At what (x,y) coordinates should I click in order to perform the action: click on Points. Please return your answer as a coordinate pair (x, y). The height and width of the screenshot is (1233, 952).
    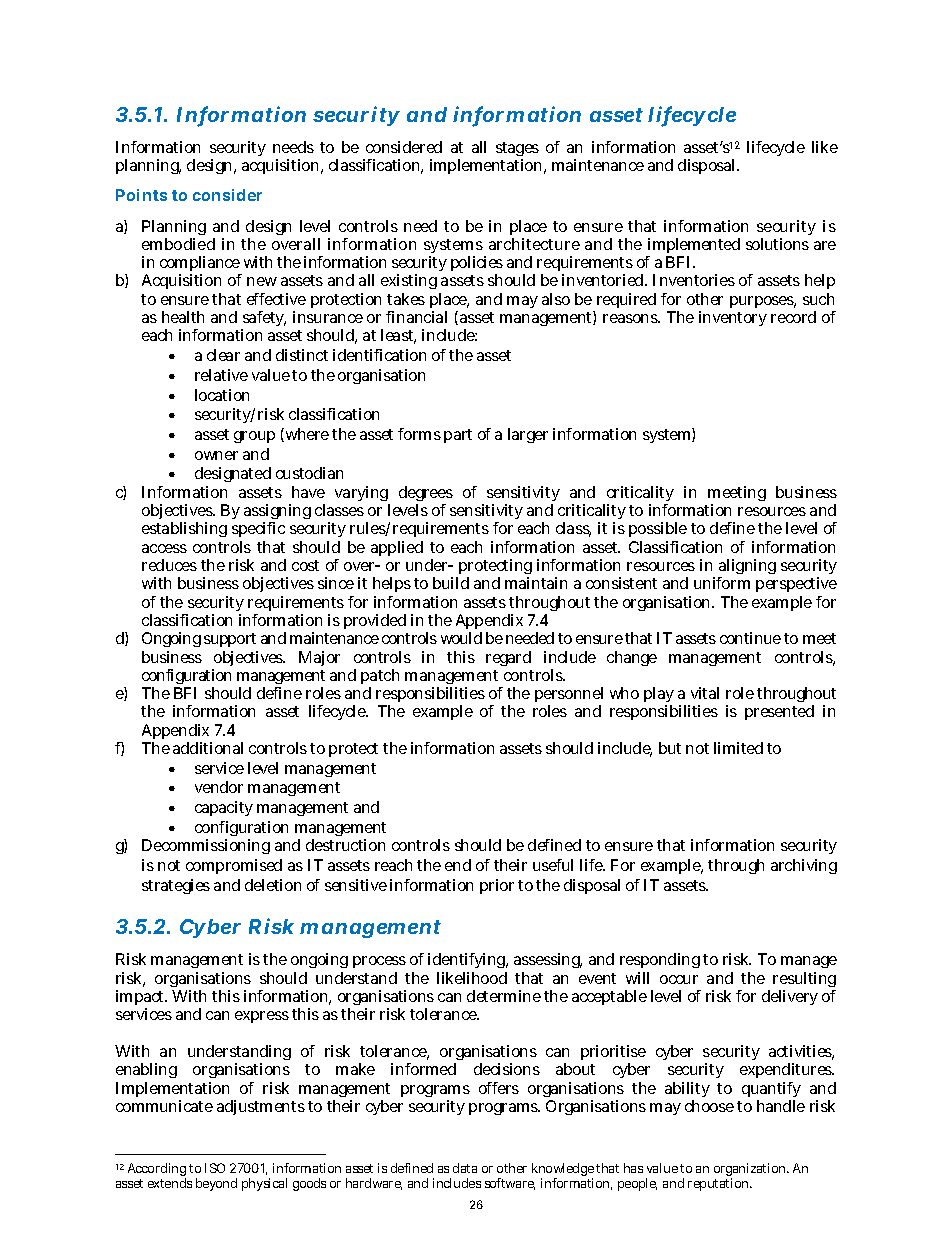
    Looking at the image, I should click on (141, 195).
